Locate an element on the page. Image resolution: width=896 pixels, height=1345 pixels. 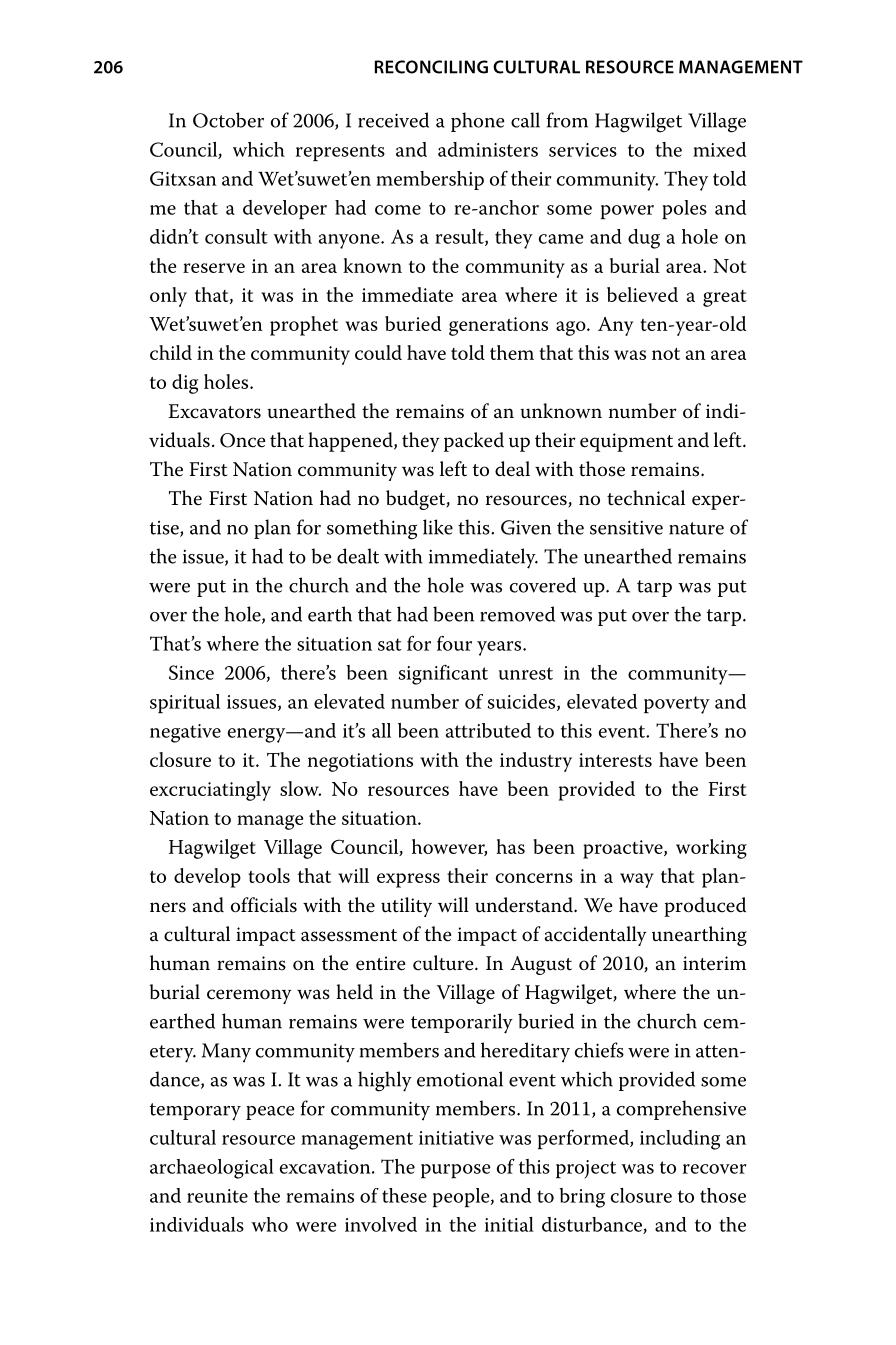
October is located at coordinates (228, 120).
